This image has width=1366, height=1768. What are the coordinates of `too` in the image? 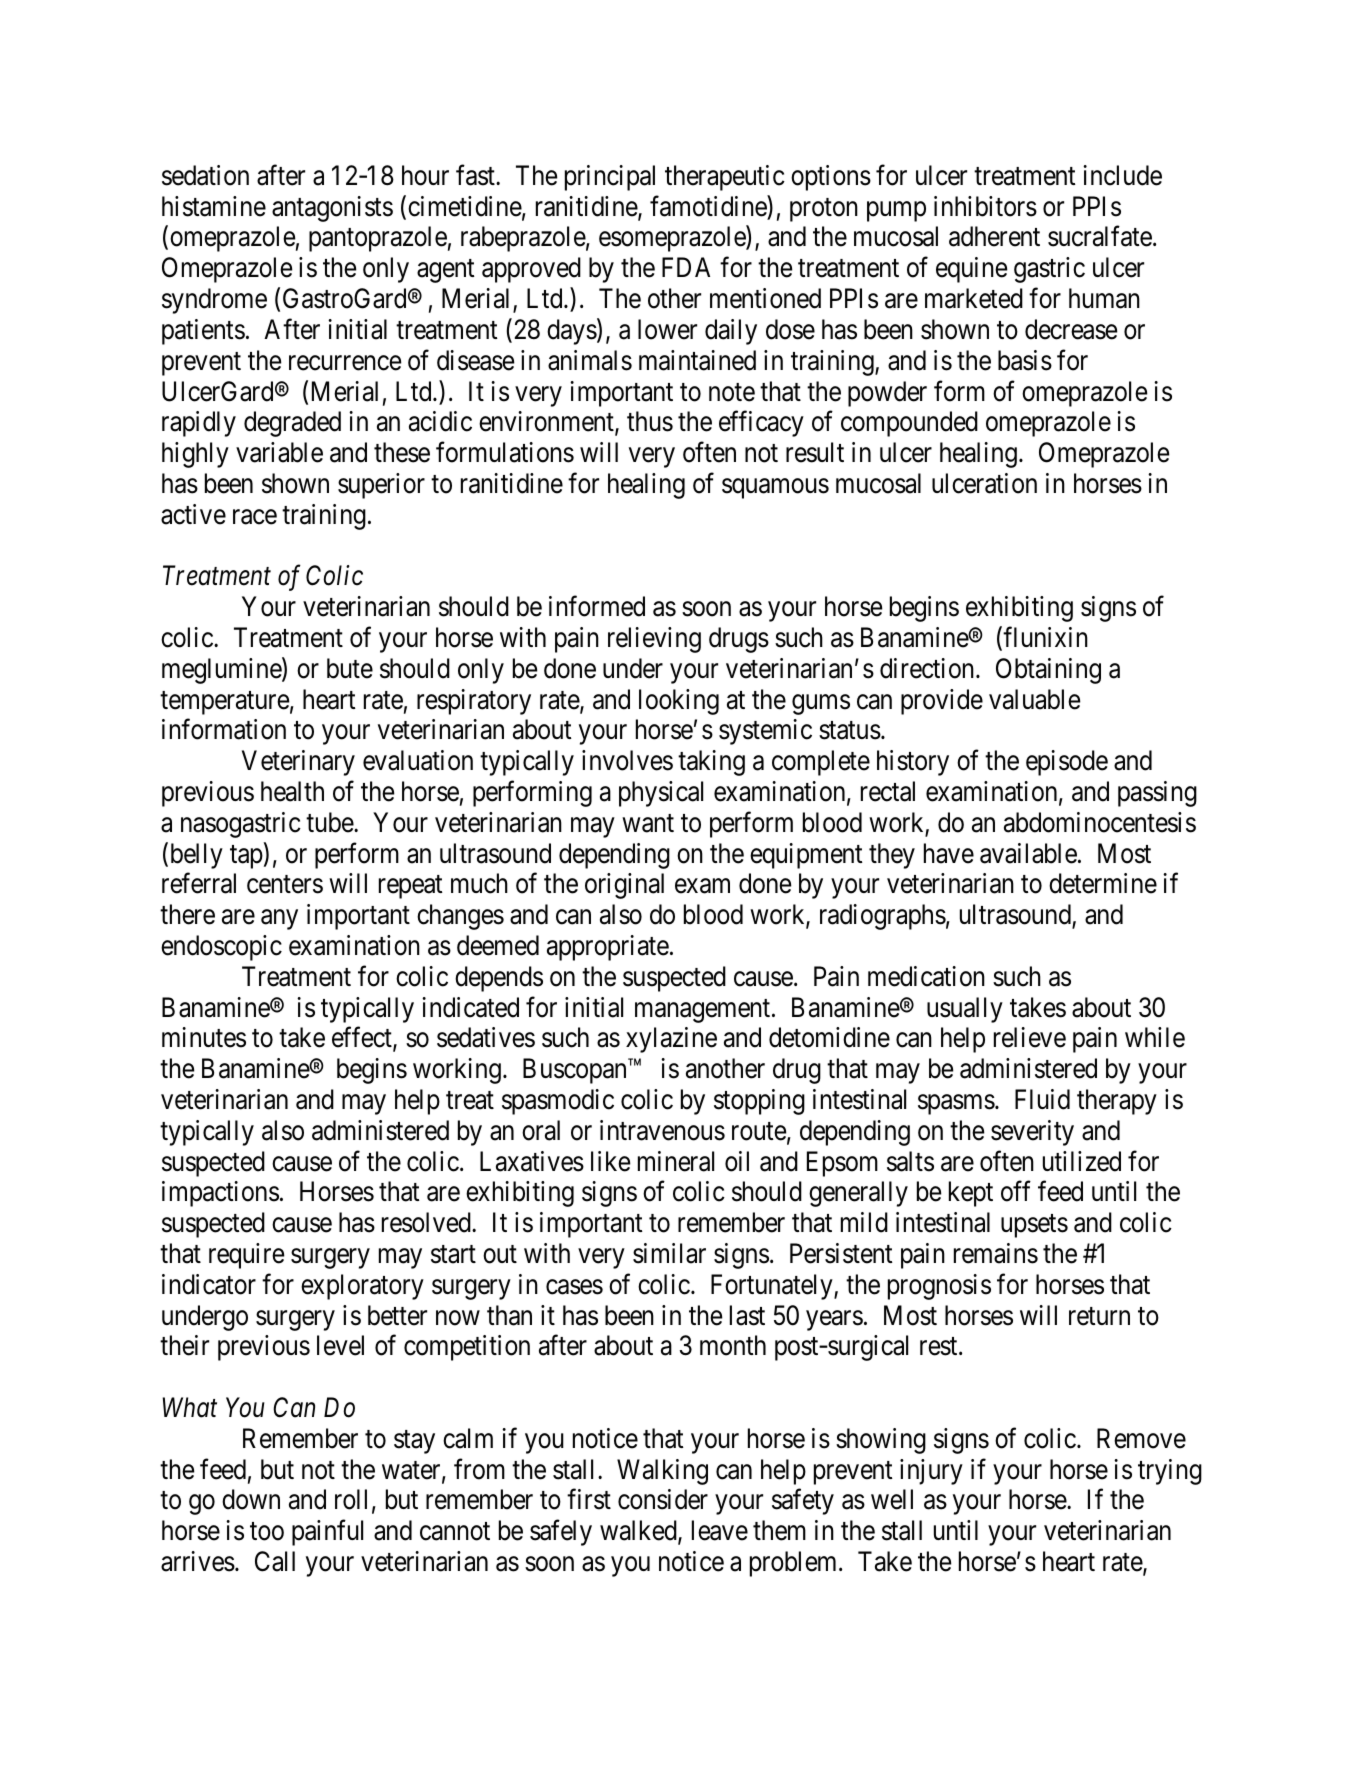 It's located at (267, 1532).
